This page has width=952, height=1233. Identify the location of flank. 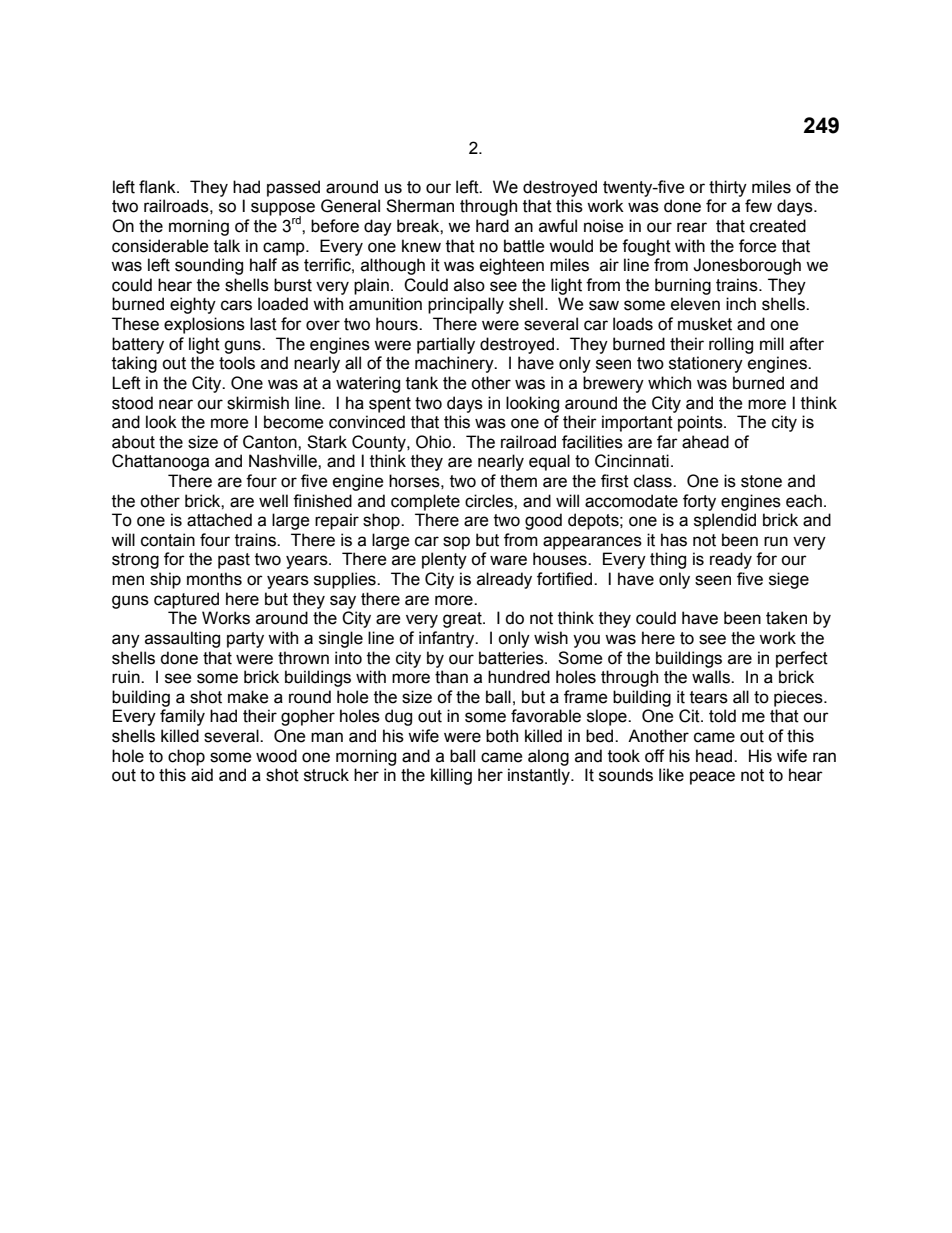
(158, 187).
